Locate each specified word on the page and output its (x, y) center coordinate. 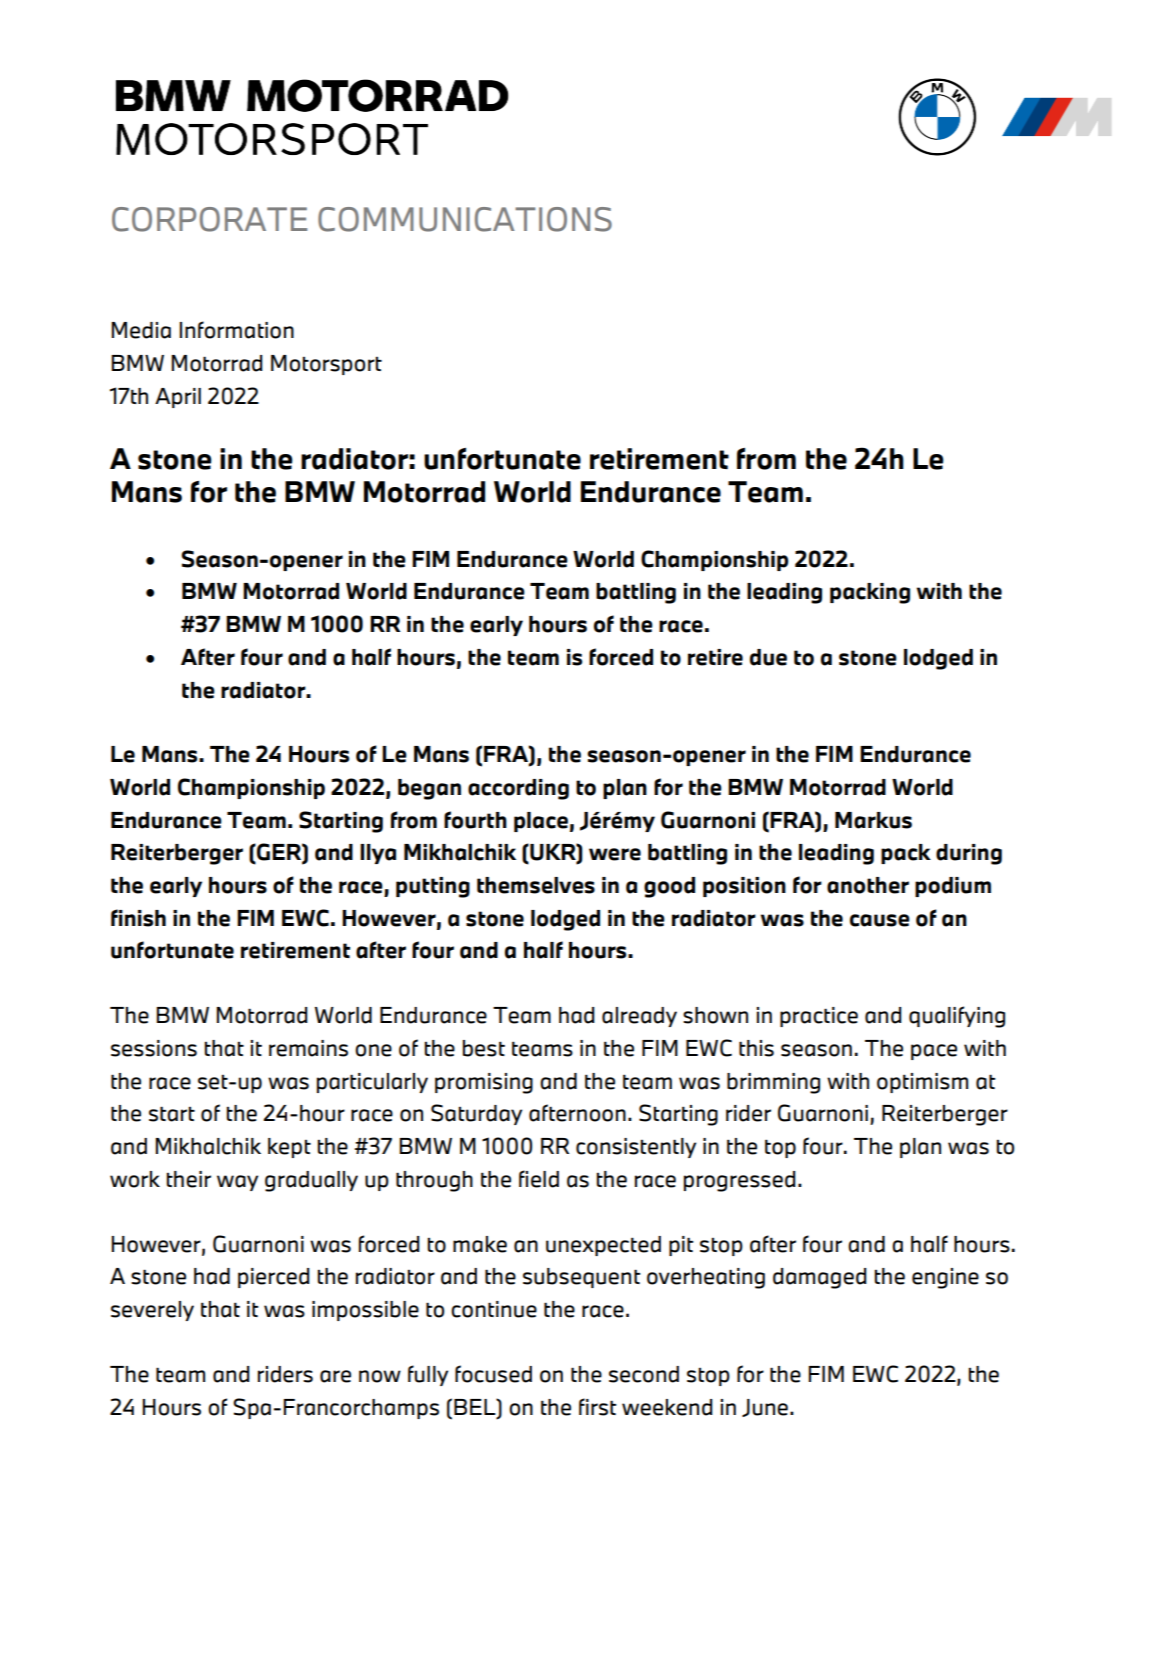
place (541, 822)
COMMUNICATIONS (465, 219)
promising (484, 1083)
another (868, 885)
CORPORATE (209, 219)
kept (289, 1148)
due (768, 657)
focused (493, 1374)
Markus (873, 820)
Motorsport (326, 365)
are (335, 1376)
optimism (922, 1083)
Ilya (378, 854)
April (178, 398)
